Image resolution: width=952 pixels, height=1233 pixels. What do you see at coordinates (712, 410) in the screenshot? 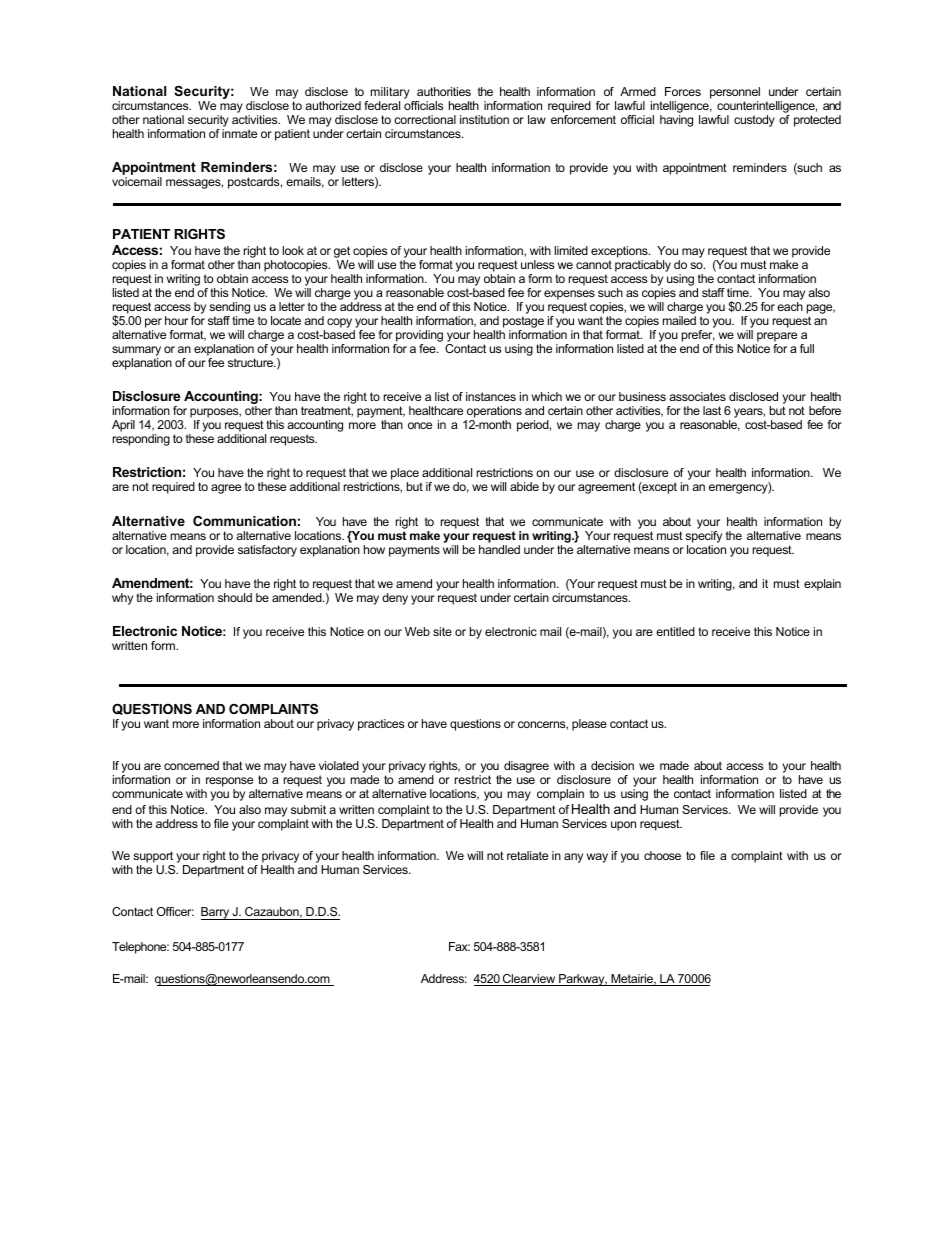
I see `last` at bounding box center [712, 410].
